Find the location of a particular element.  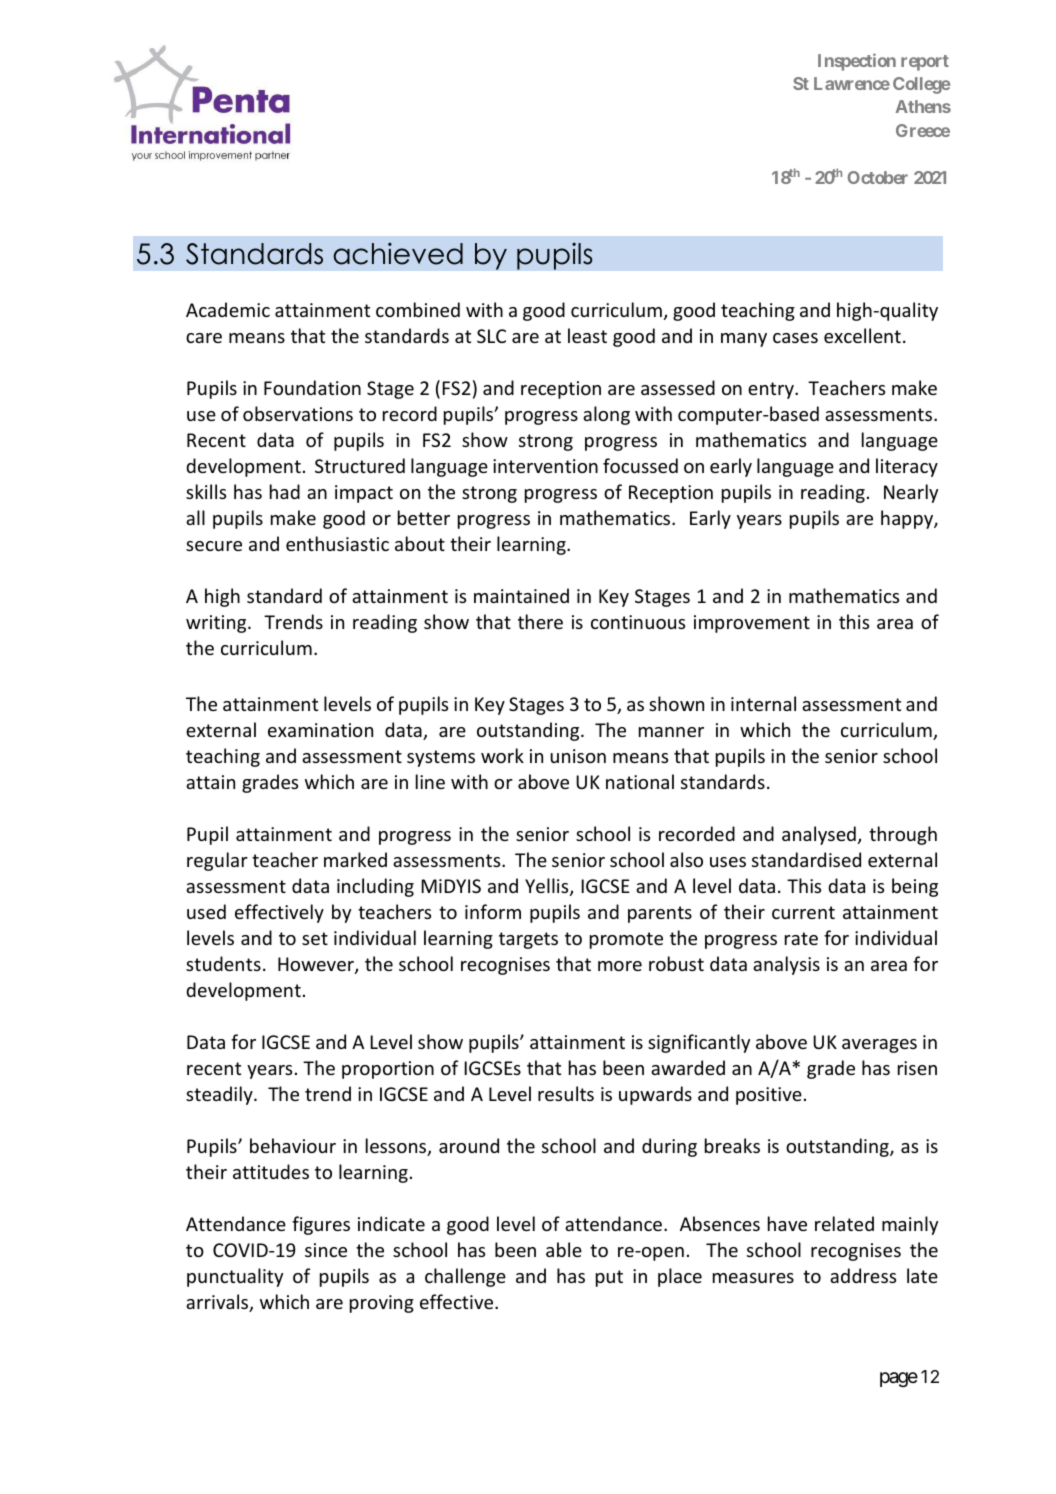

Inspection is located at coordinates (857, 62).
